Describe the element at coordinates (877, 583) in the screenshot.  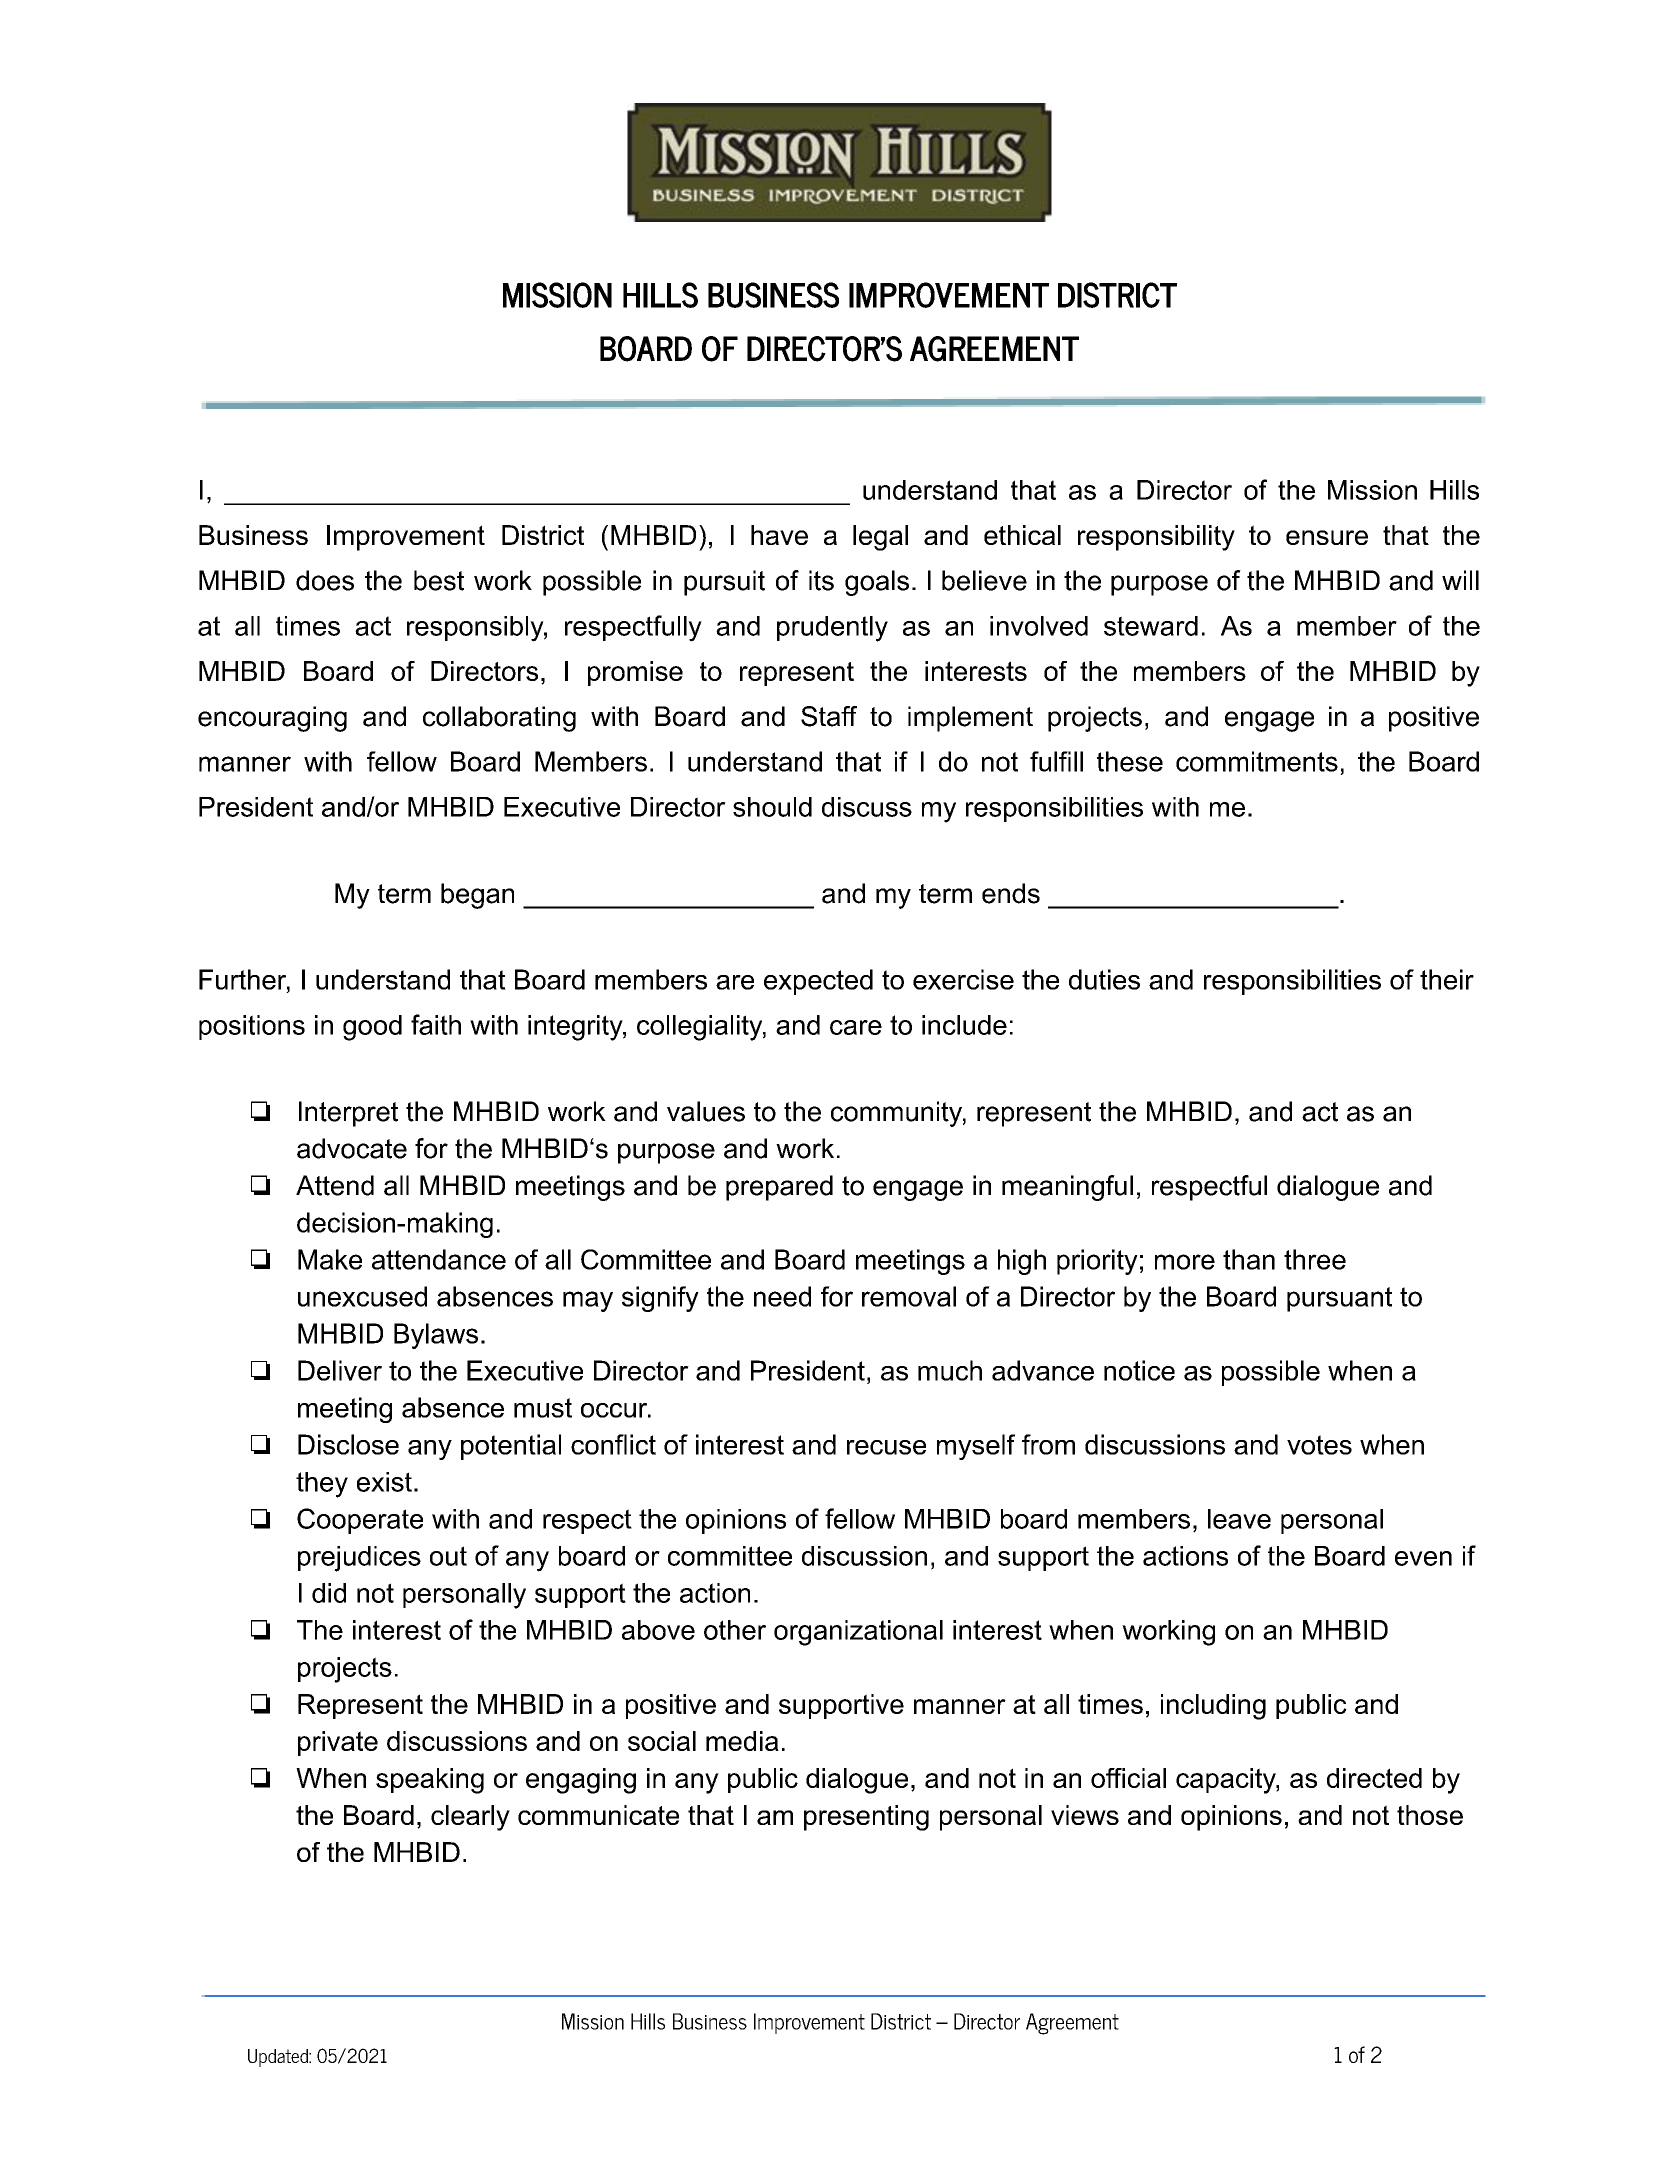
I see `goals` at that location.
